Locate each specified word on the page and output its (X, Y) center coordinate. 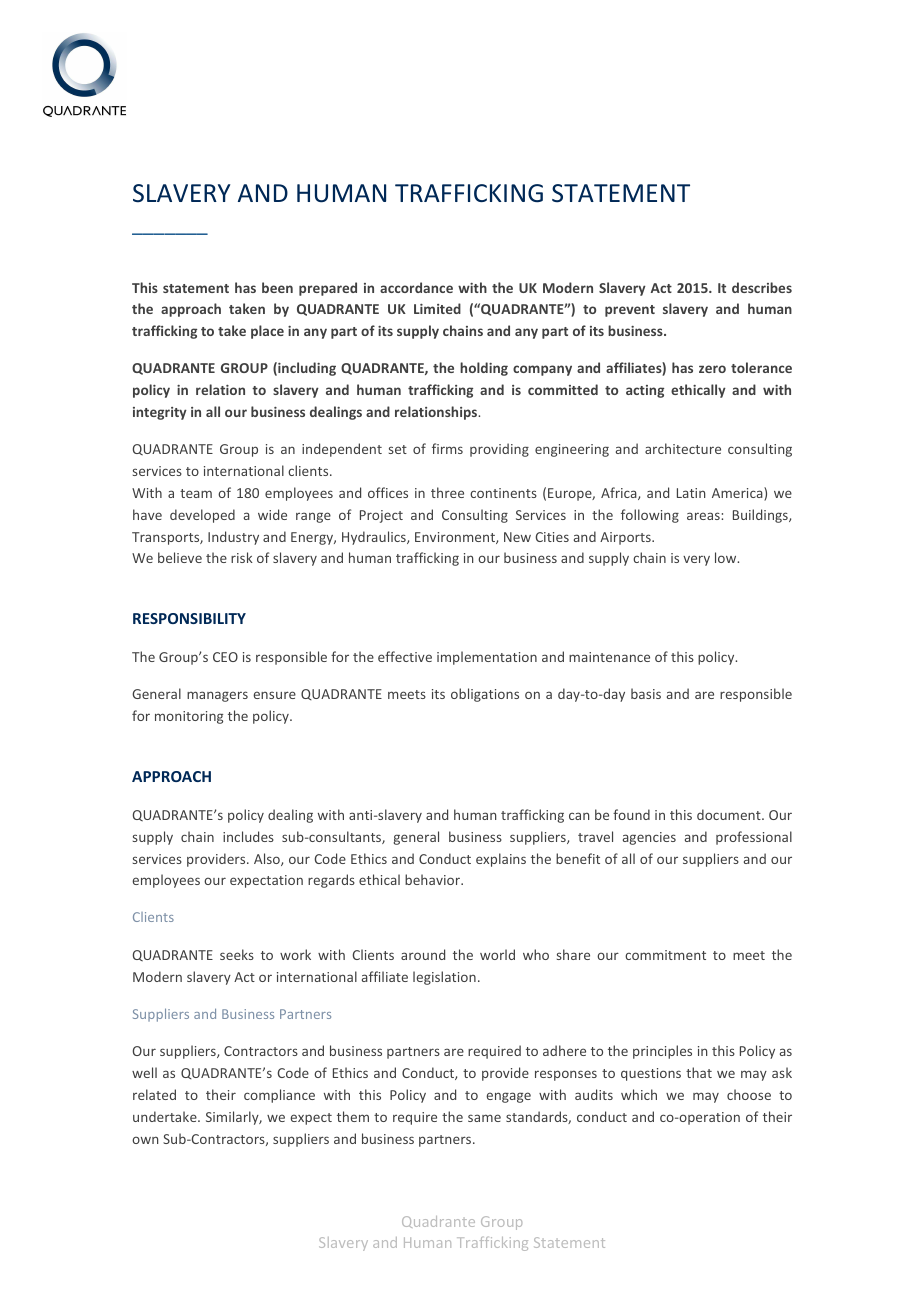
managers (217, 696)
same (484, 1118)
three (447, 492)
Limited (437, 308)
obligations (485, 695)
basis (646, 693)
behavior (433, 879)
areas (704, 516)
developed (202, 516)
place (267, 332)
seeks (237, 954)
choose (749, 1094)
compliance (279, 1096)
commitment (665, 955)
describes (762, 287)
